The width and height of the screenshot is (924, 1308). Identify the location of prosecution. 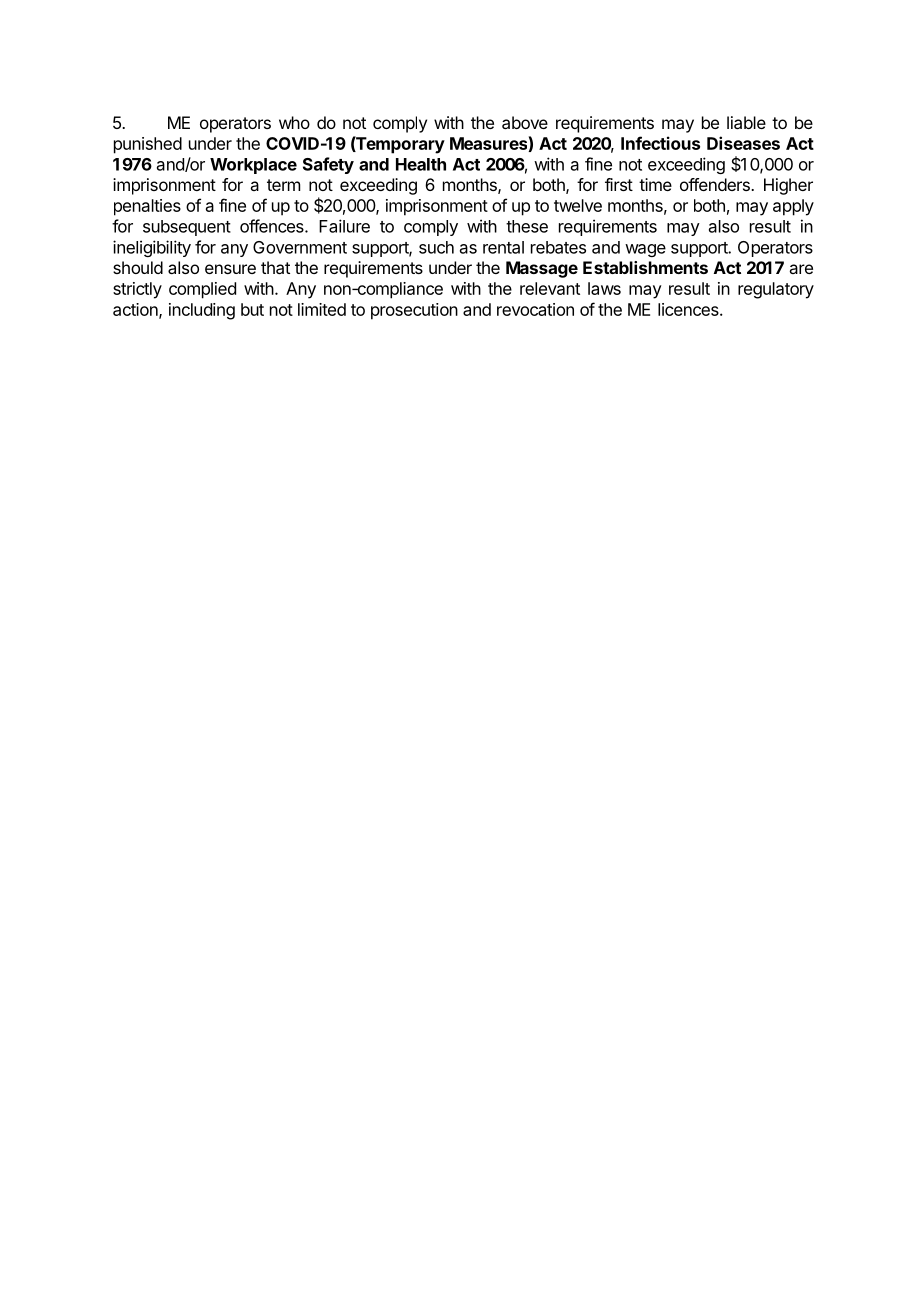
(414, 311).
